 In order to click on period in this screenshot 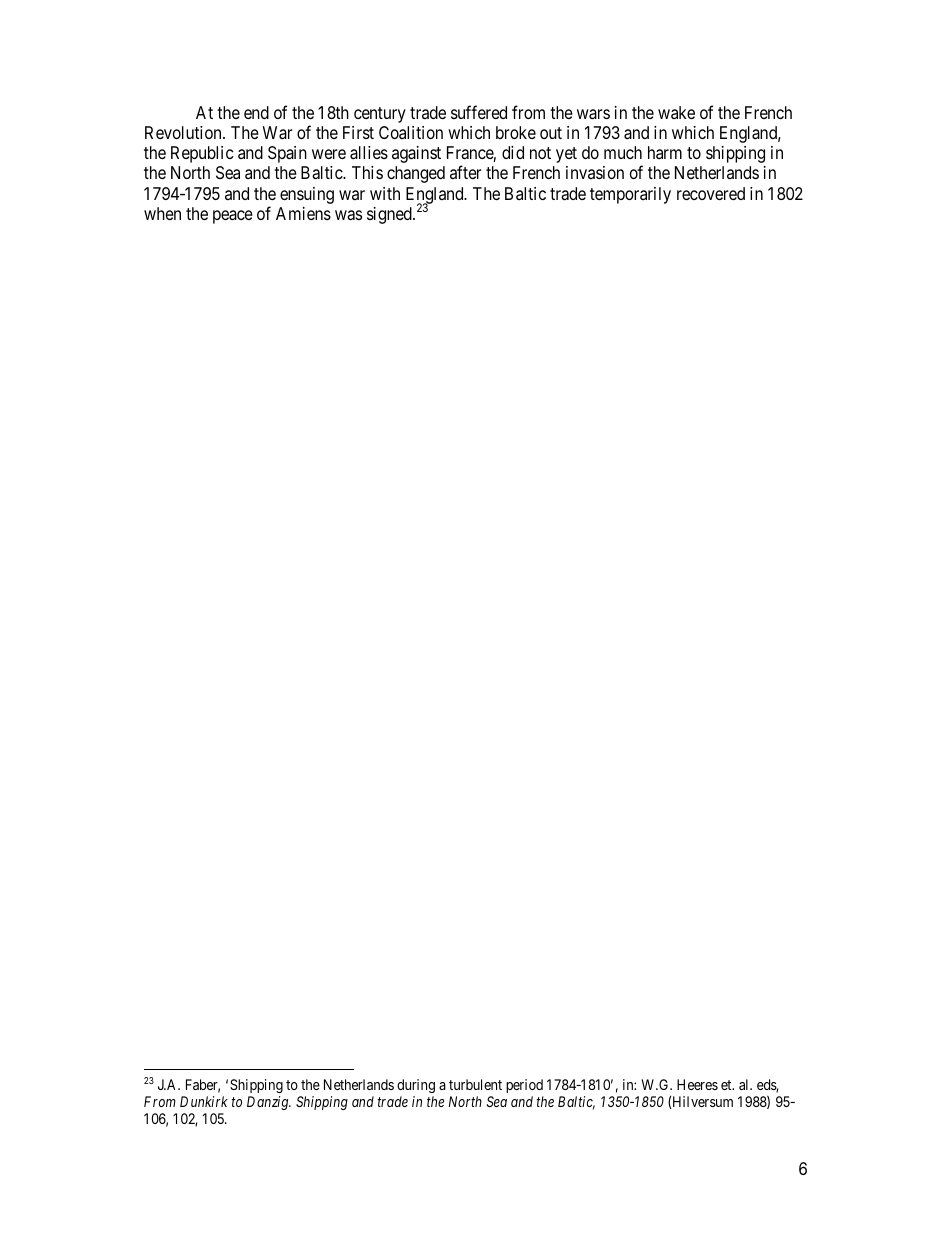, I will do `click(524, 1086)`.
